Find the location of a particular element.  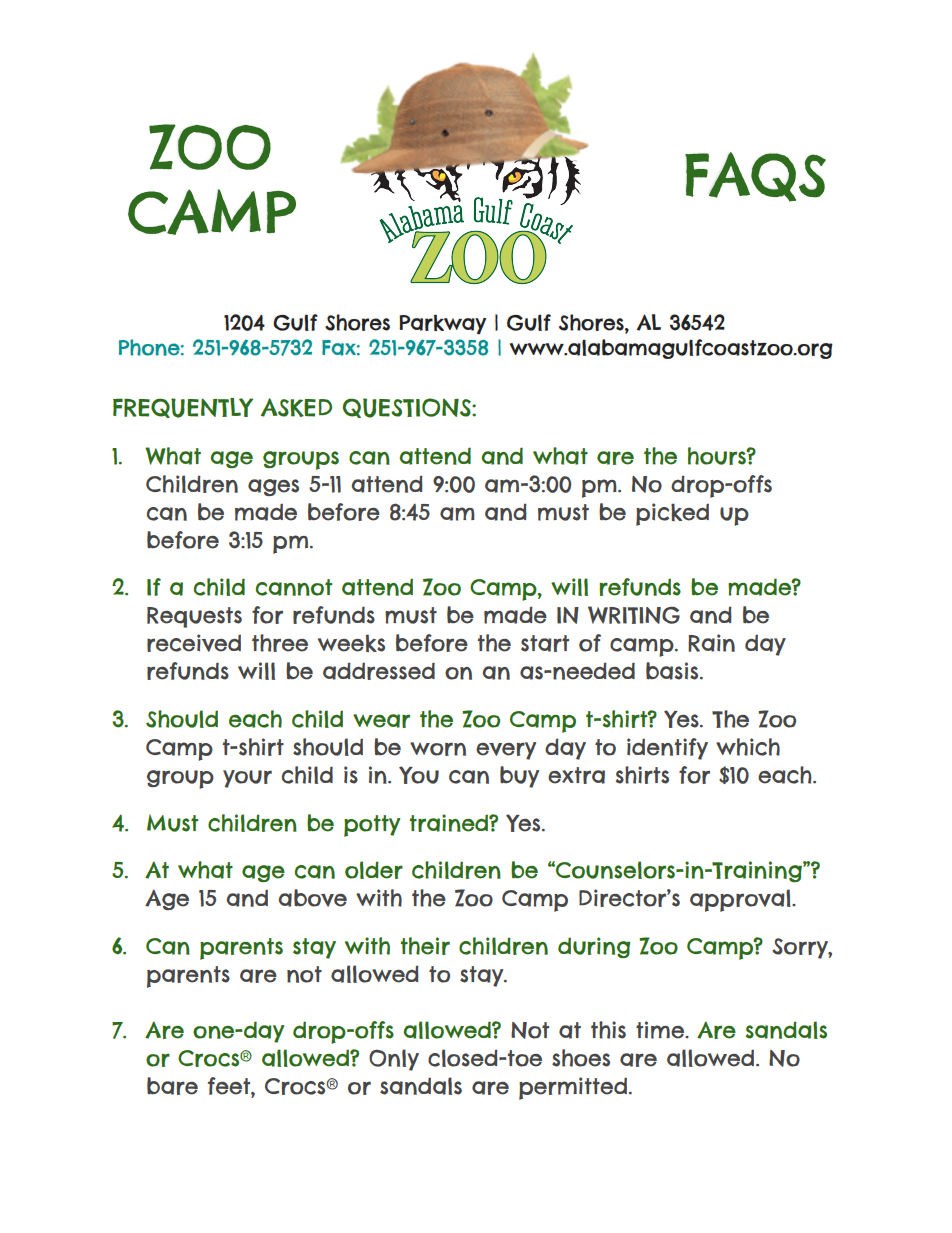

bare is located at coordinates (172, 1086).
